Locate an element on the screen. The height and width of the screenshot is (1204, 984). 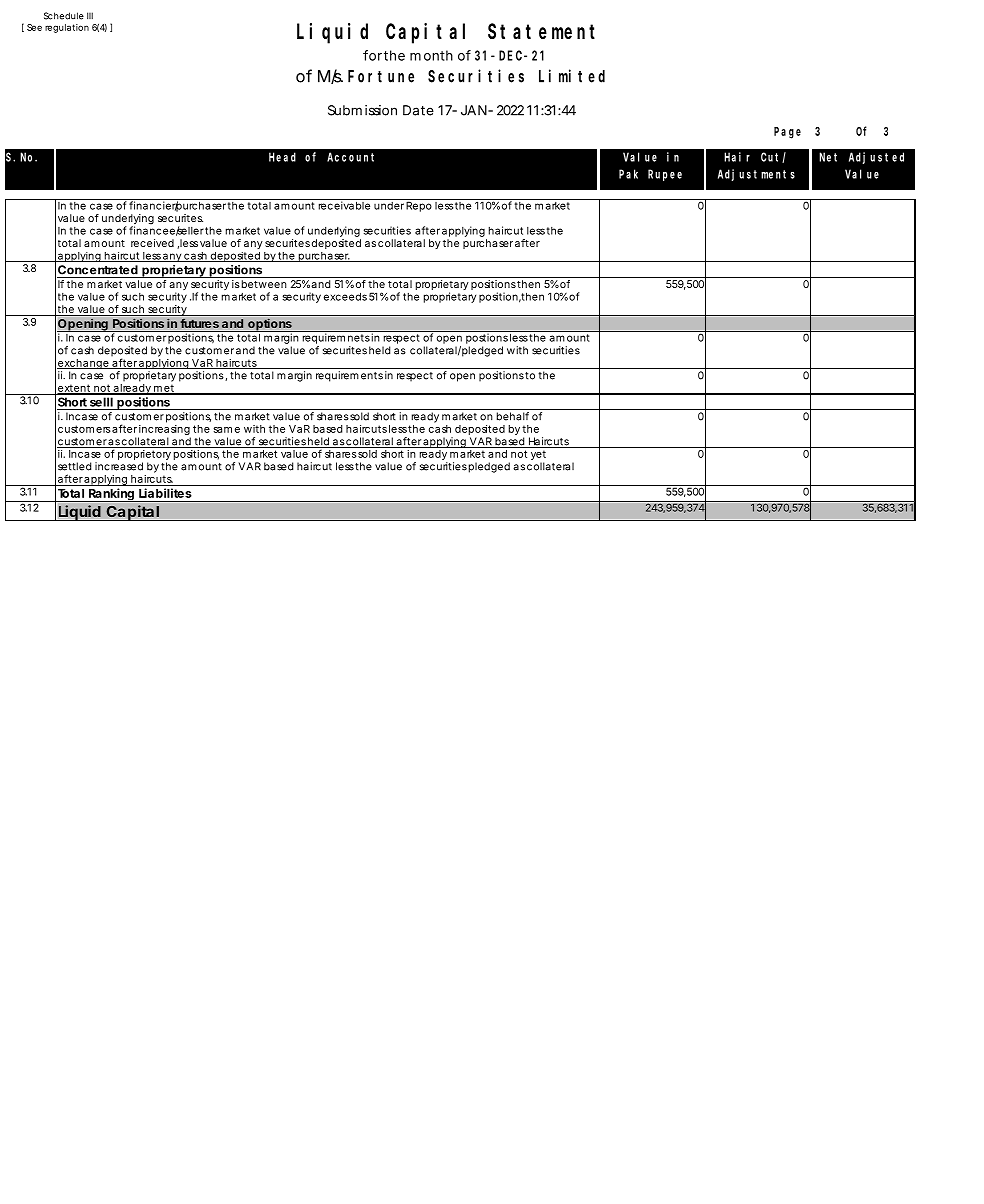
Adjustments is located at coordinates (756, 175).
